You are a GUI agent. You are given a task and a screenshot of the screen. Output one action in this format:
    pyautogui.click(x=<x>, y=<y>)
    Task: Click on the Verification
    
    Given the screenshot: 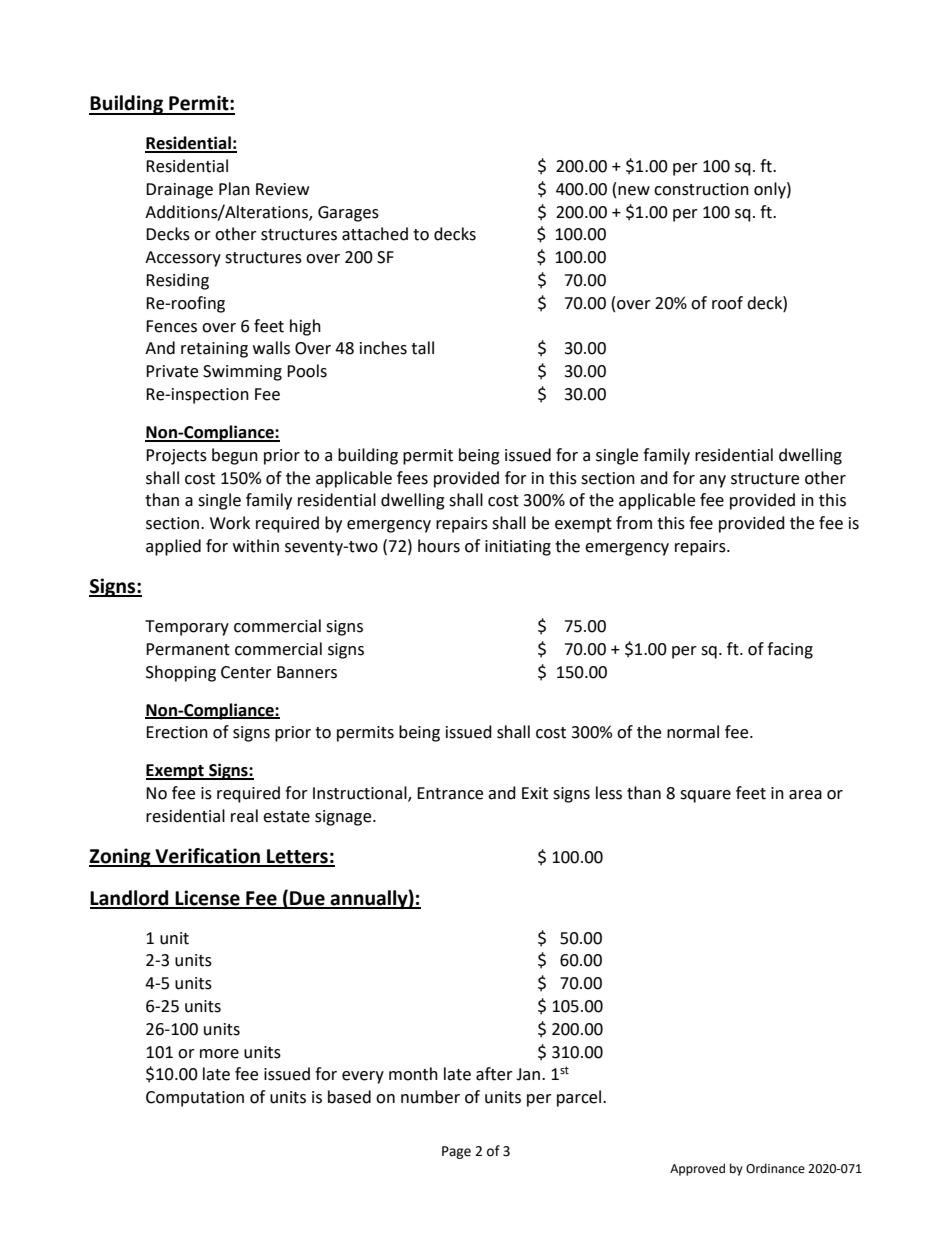 What is the action you would take?
    pyautogui.click(x=207, y=857)
